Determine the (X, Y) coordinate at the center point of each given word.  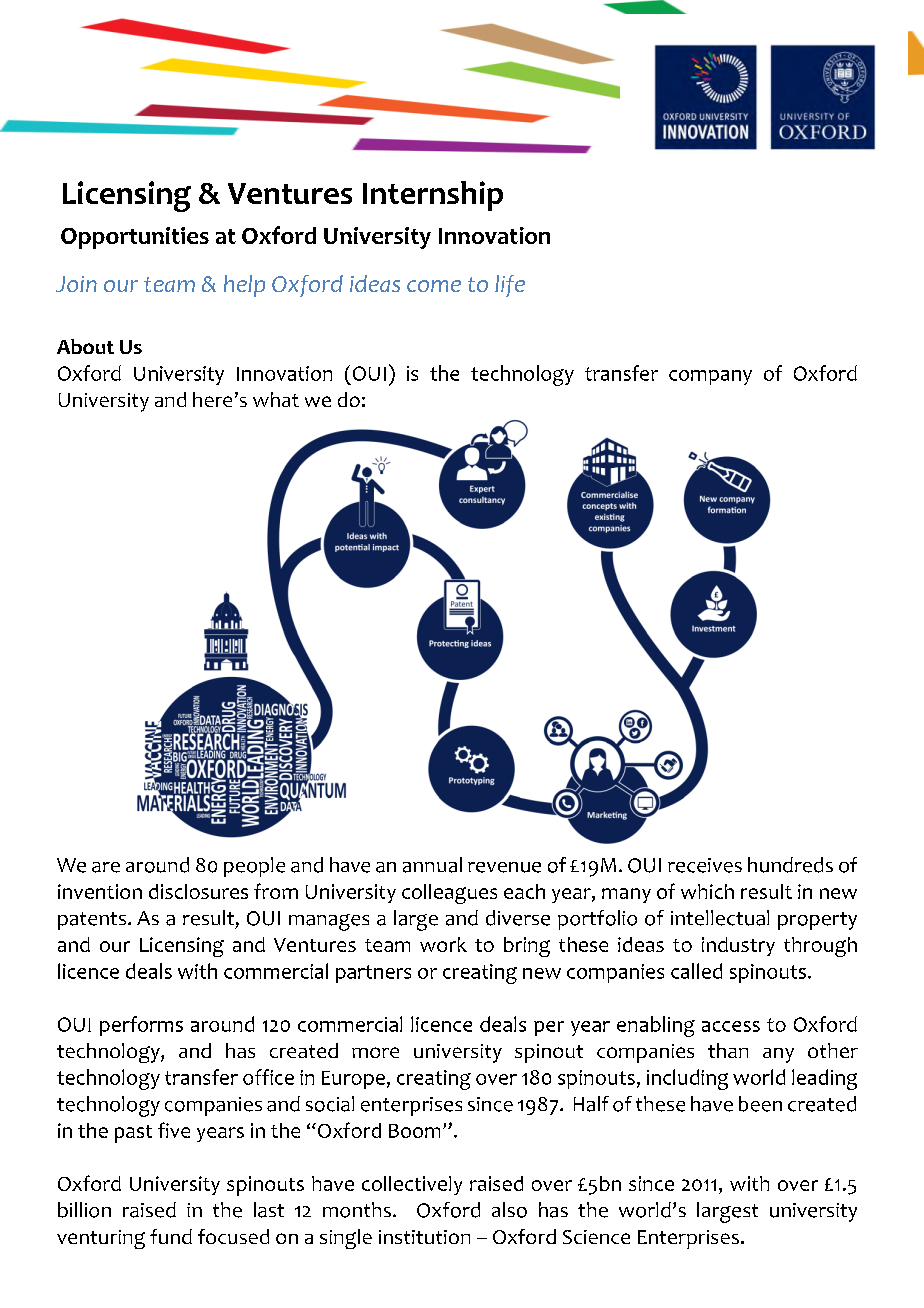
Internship (433, 196)
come (434, 286)
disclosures (198, 891)
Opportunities (135, 238)
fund (171, 1236)
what (276, 399)
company (710, 377)
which (707, 891)
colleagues (449, 894)
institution (424, 1237)
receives (705, 865)
